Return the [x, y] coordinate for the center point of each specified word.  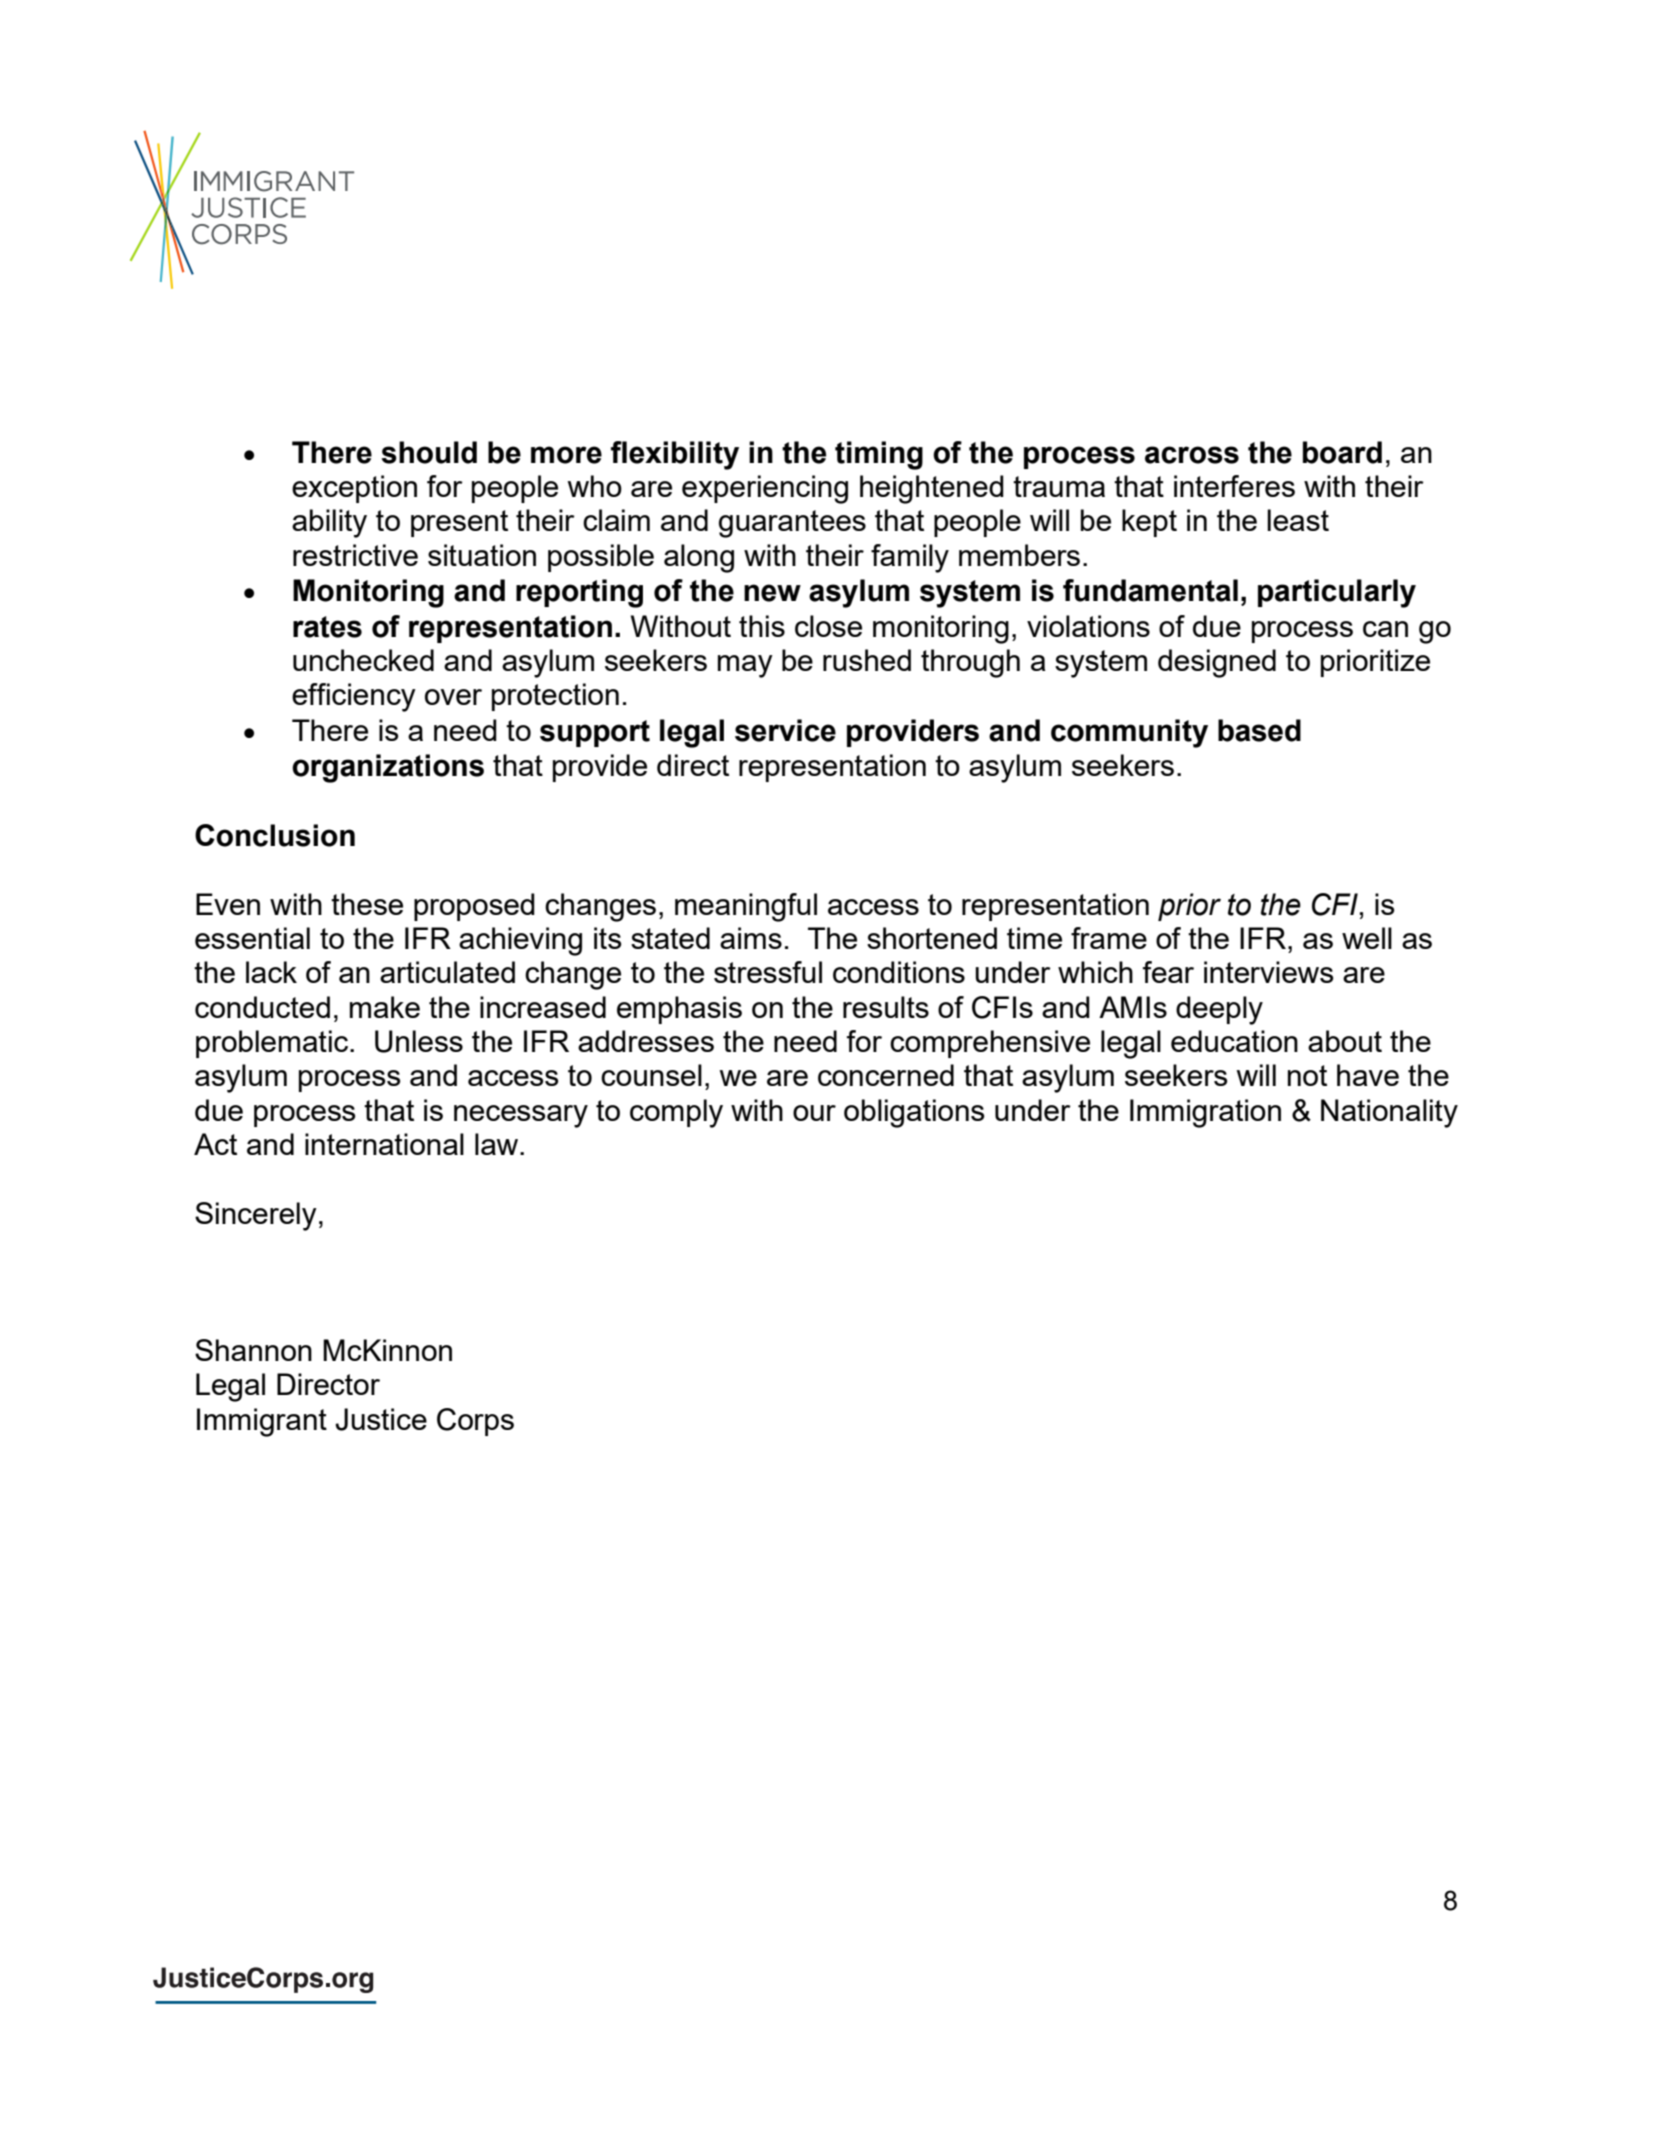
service [785, 730]
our [814, 1113]
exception [354, 489]
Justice [381, 1419]
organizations [388, 768]
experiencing [765, 489]
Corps [475, 1422]
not [1307, 1075]
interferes [1234, 486]
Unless [419, 1041]
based [1259, 730]
